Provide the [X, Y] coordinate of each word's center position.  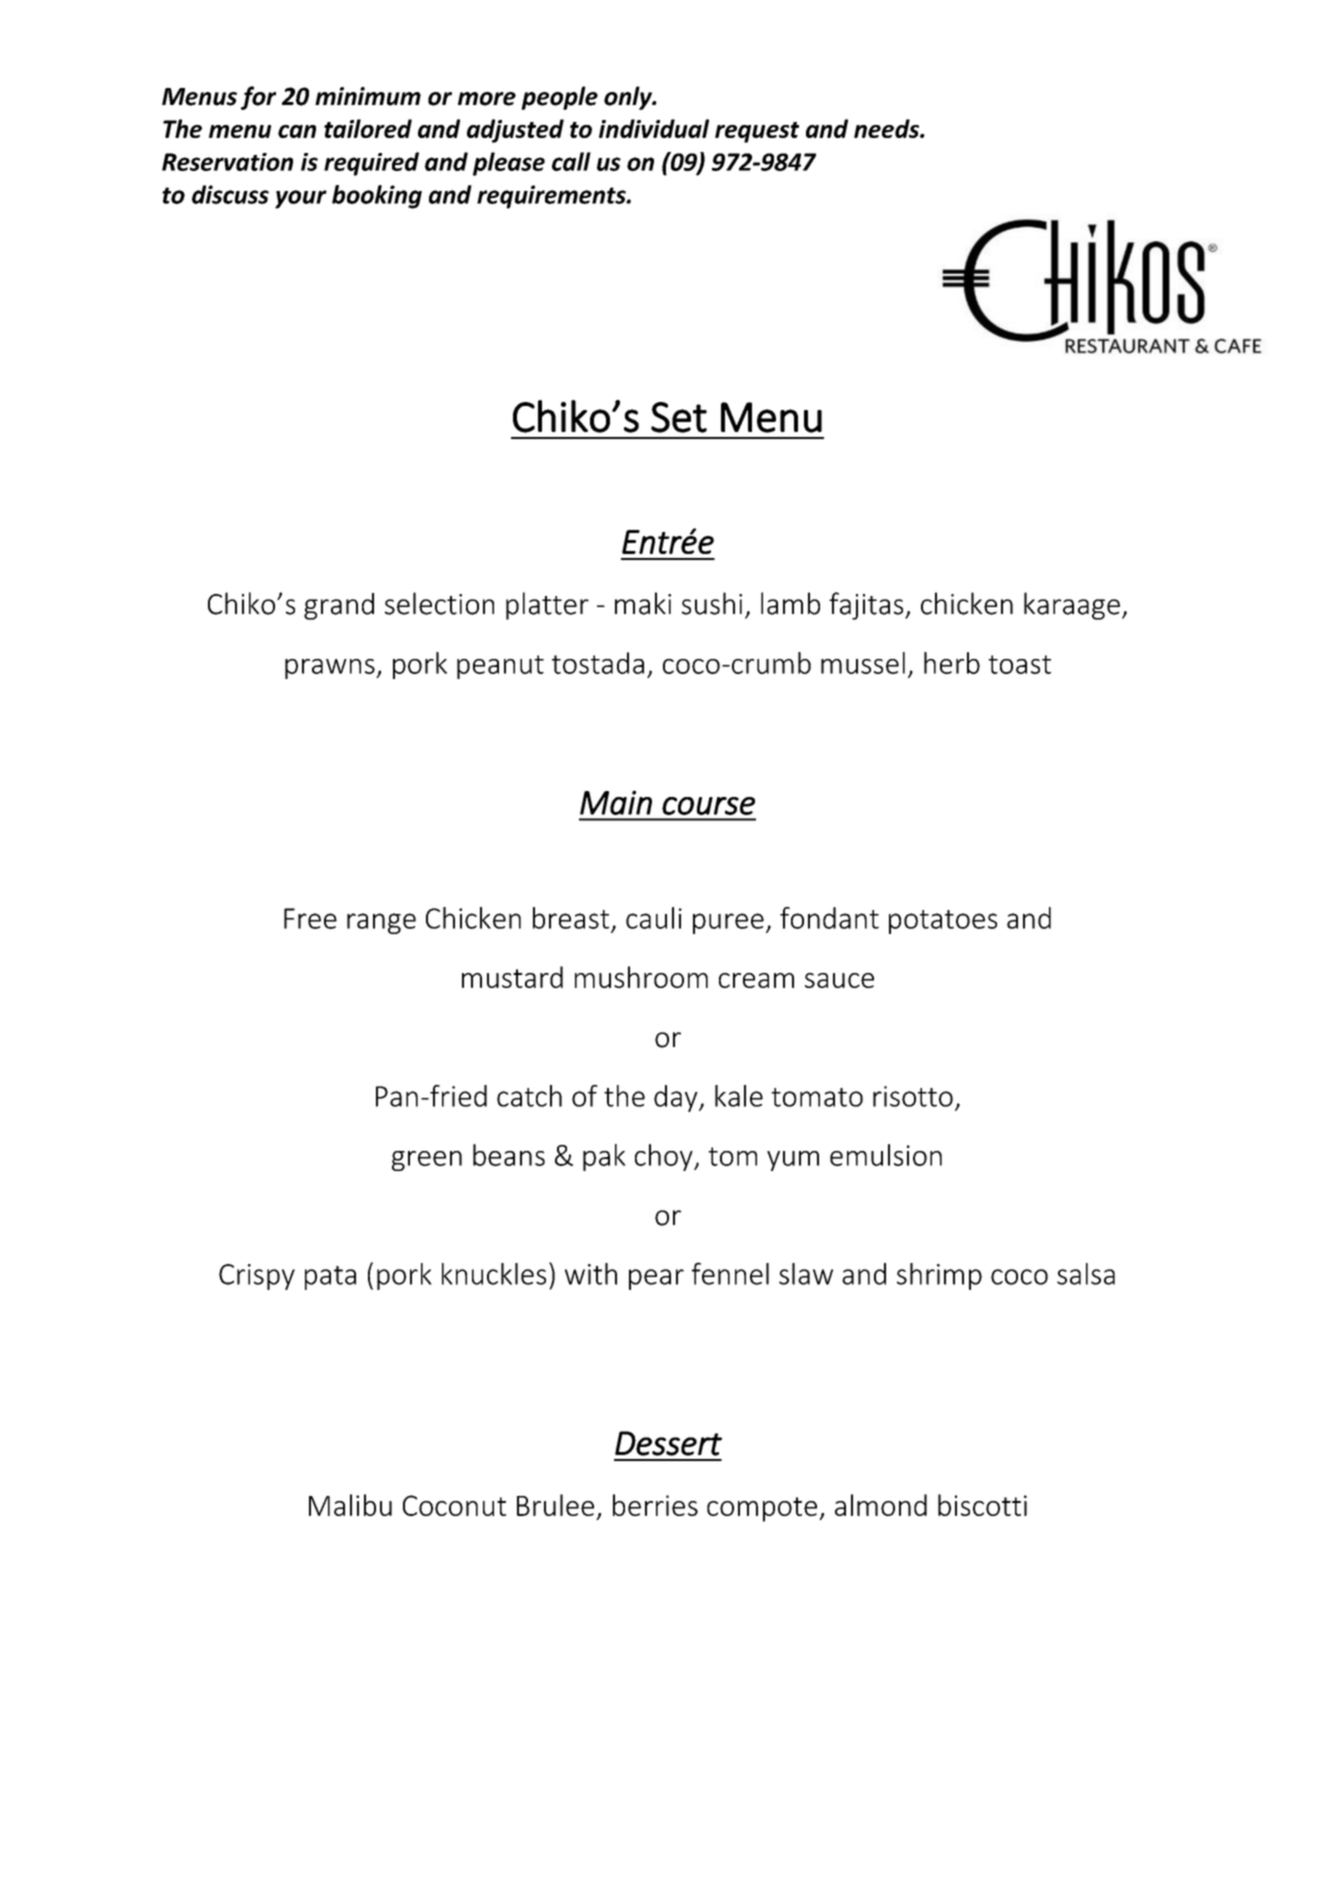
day [677, 1098]
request [757, 132]
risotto [913, 1096]
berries [655, 1505]
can [297, 131]
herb [952, 663]
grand [339, 606]
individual [654, 128]
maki [643, 603]
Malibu [350, 1505]
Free [310, 918]
